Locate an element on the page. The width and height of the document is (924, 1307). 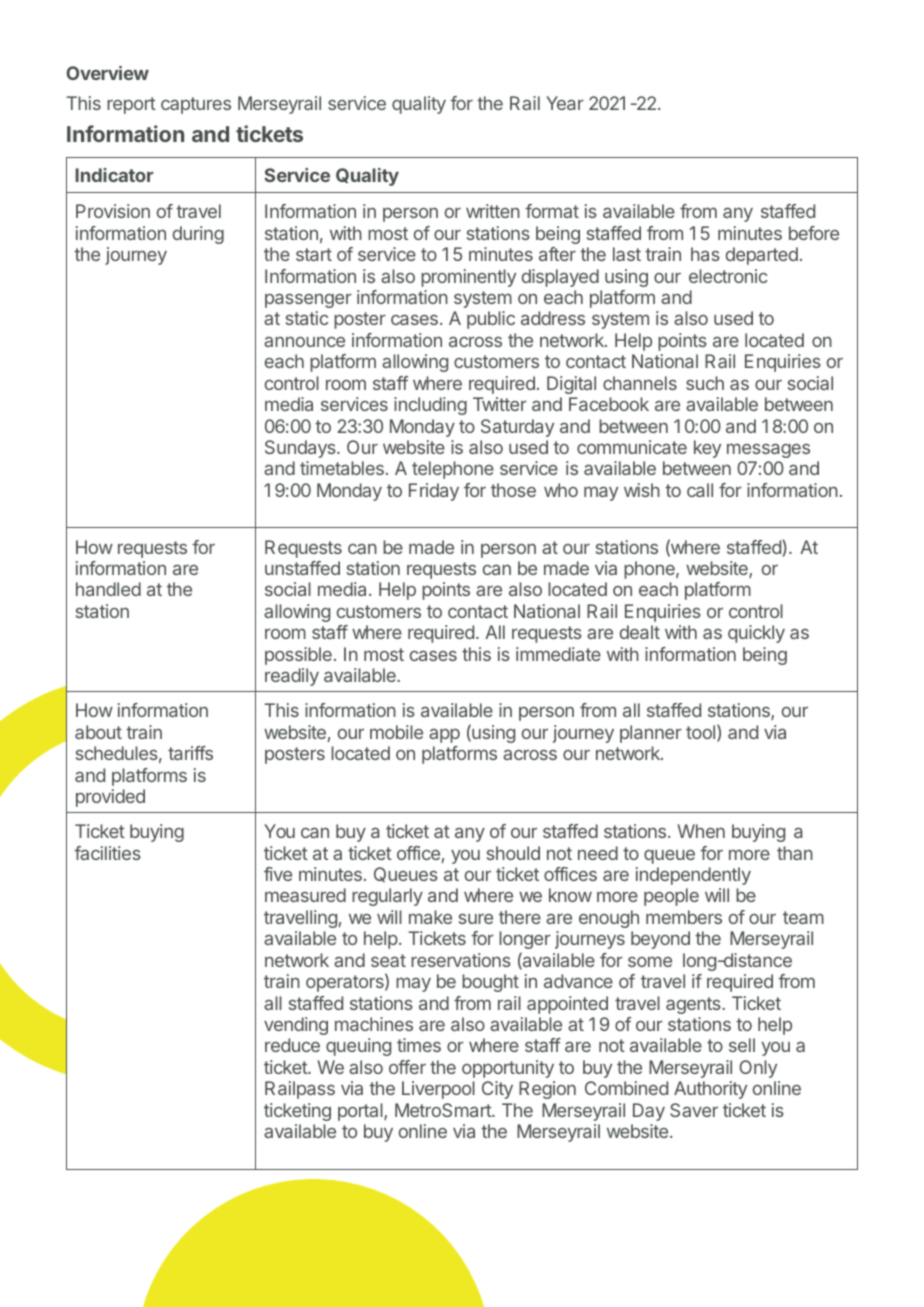
public is located at coordinates (491, 320).
